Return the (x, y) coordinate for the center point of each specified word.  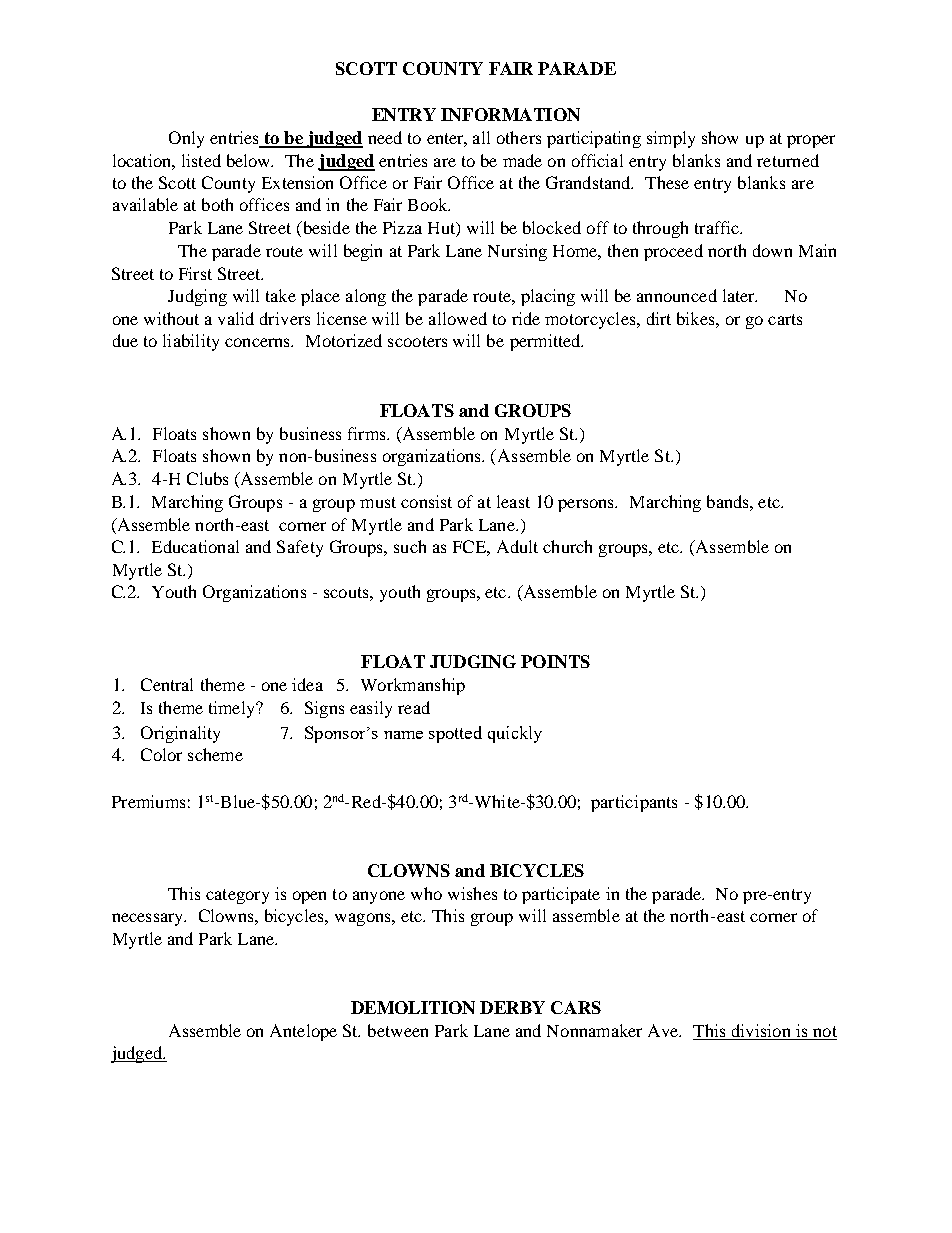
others (519, 137)
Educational (195, 546)
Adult (517, 546)
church (567, 546)
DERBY (512, 1007)
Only (186, 139)
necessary (149, 919)
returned (788, 160)
